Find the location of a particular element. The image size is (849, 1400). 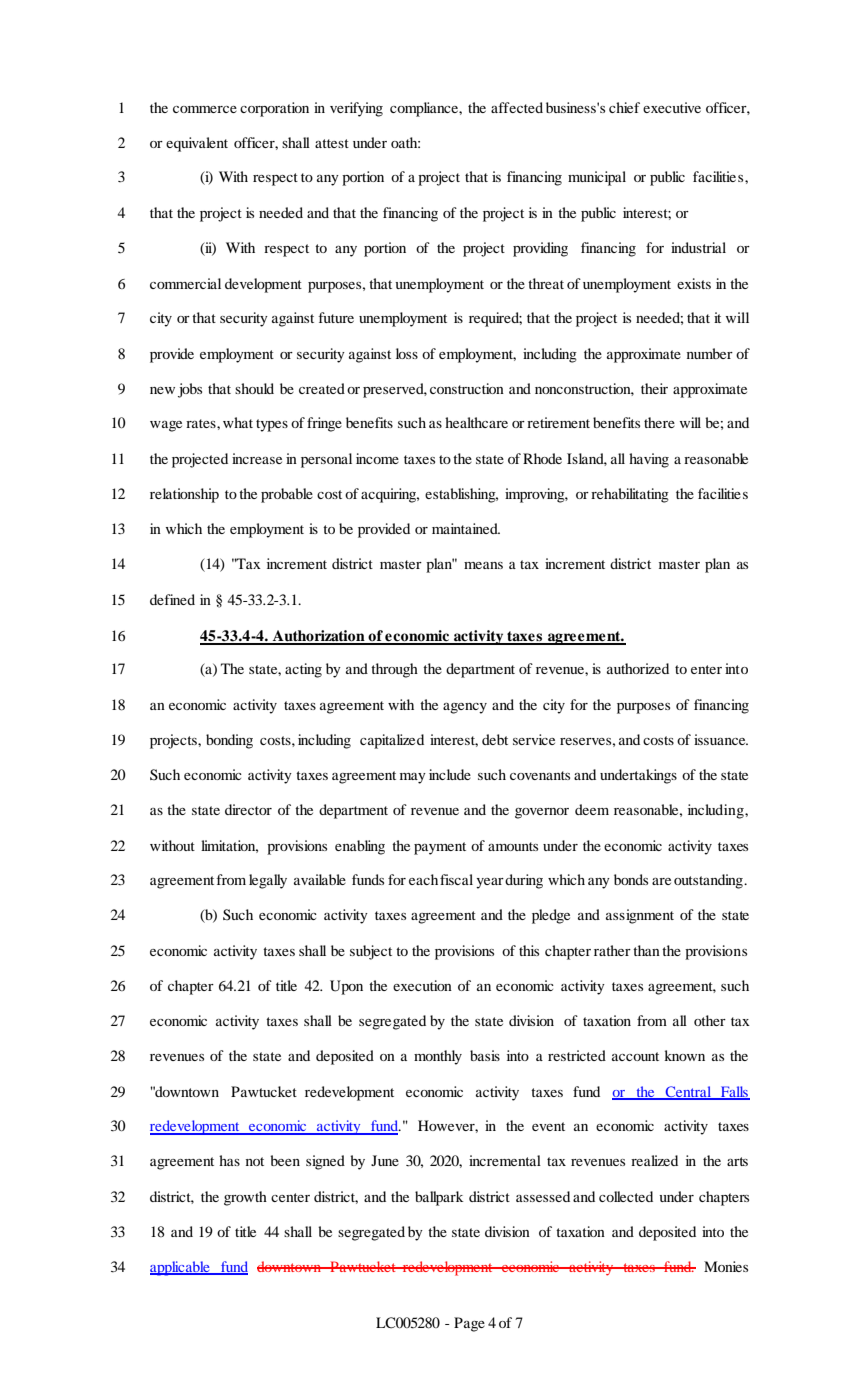

applicable is located at coordinates (181, 1268).
